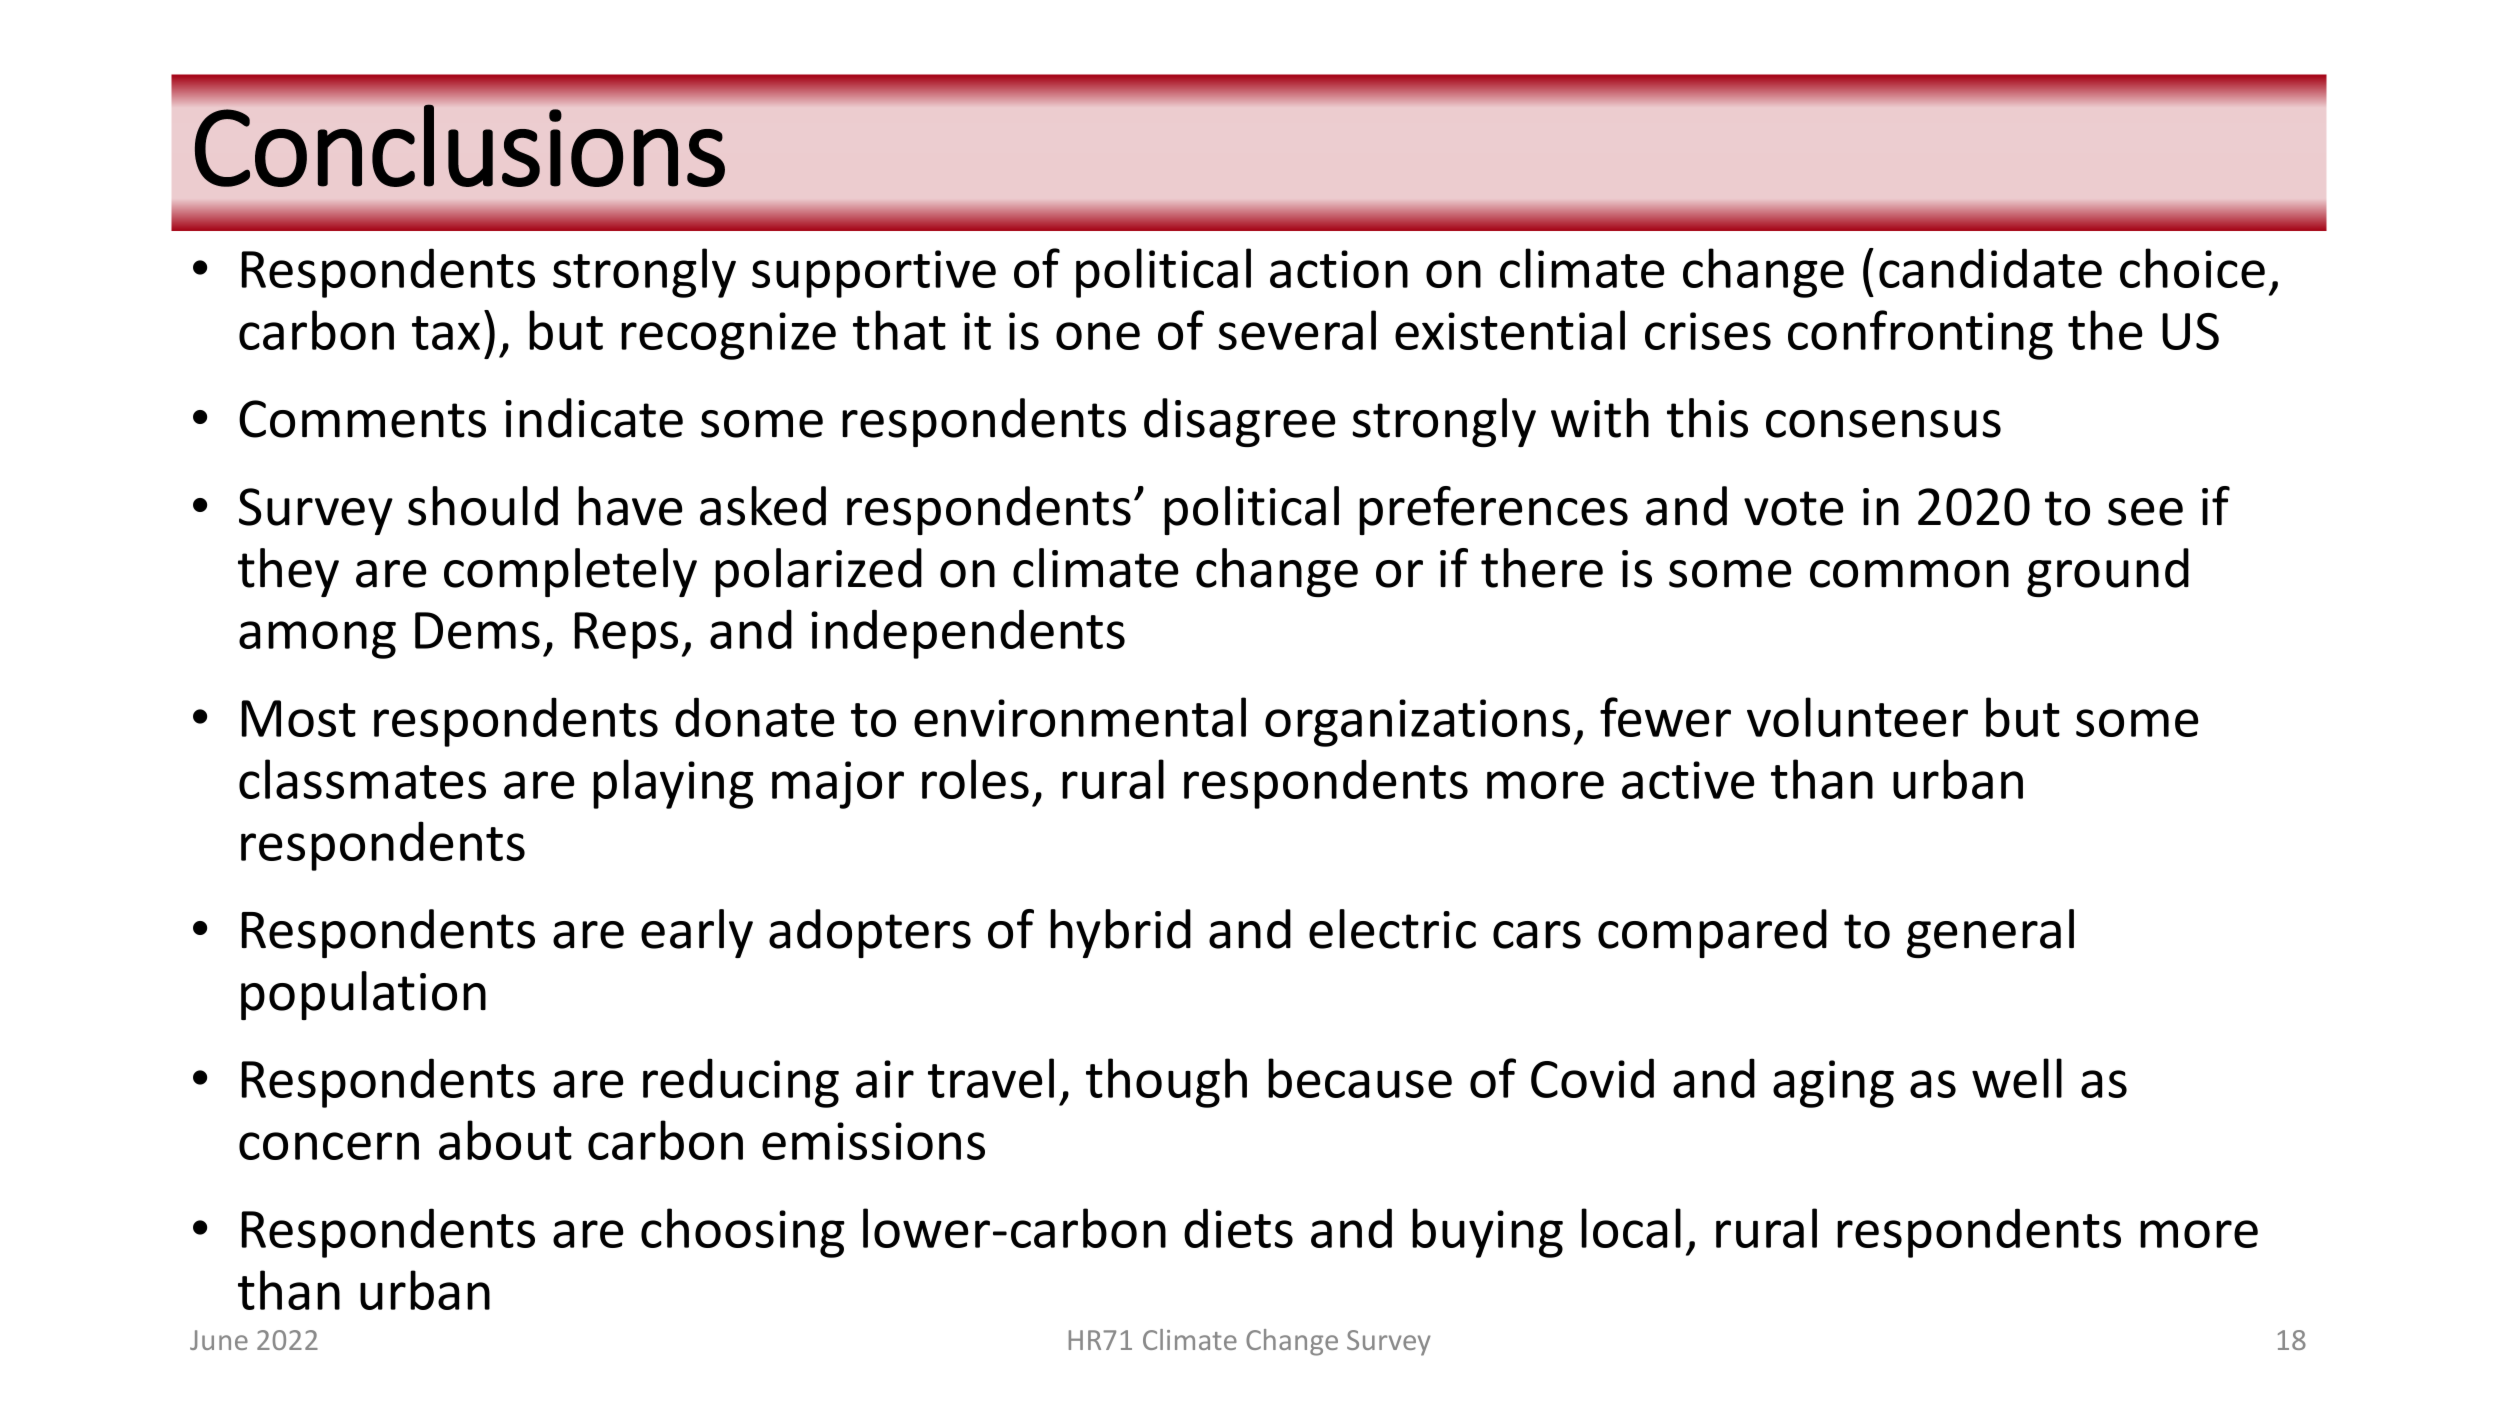 Image resolution: width=2498 pixels, height=1405 pixels. Describe the element at coordinates (1631, 1228) in the screenshot. I see `local` at that location.
